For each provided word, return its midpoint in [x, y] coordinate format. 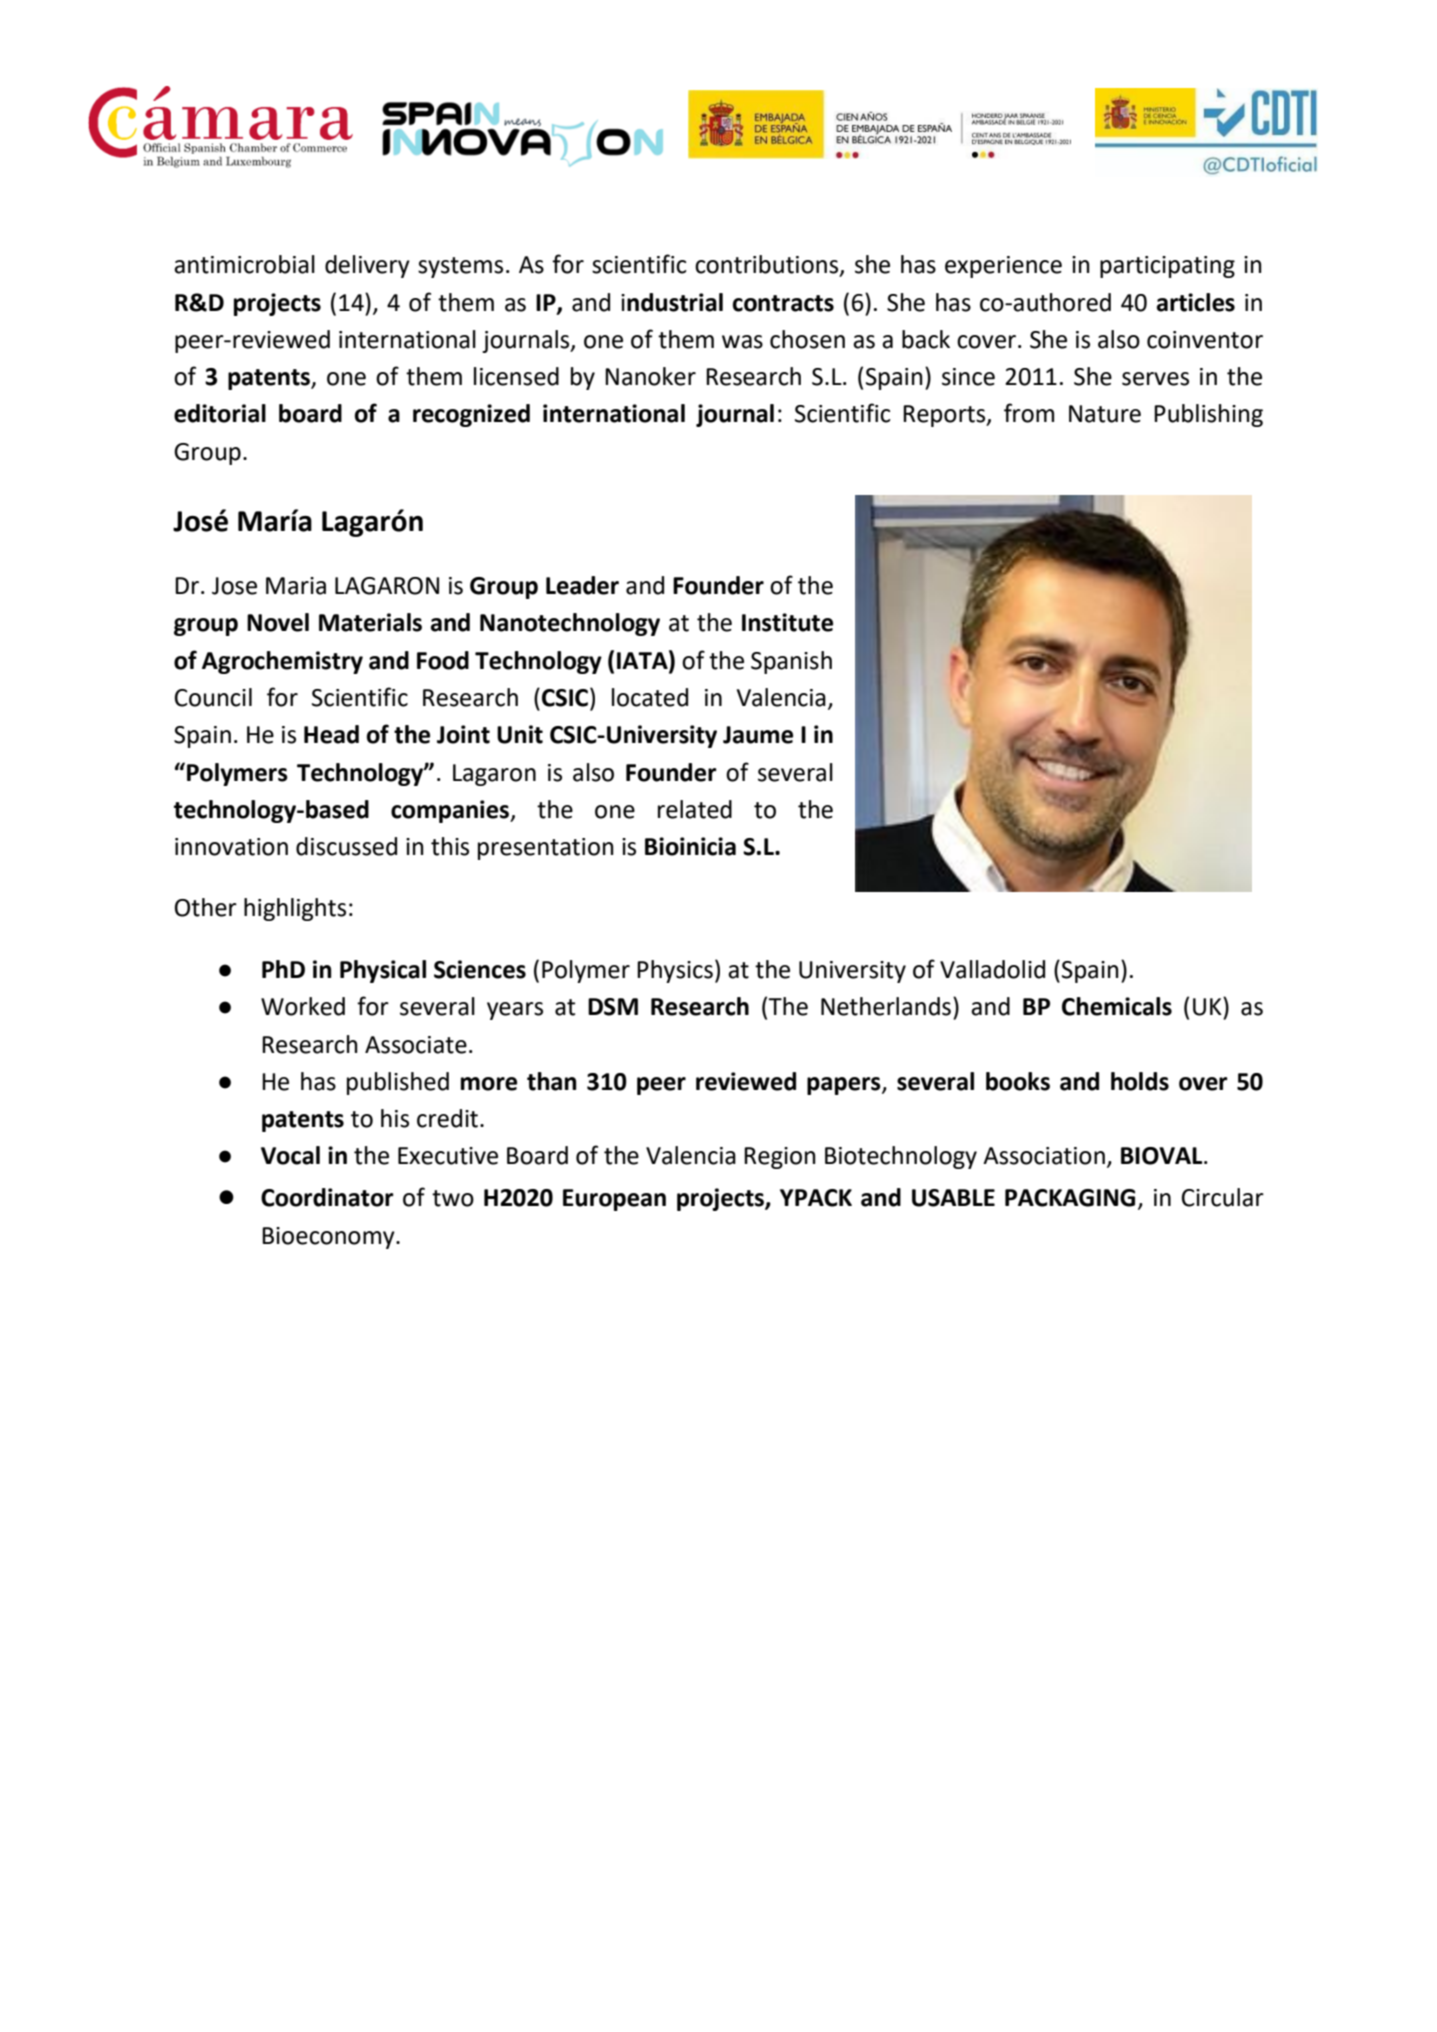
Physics [675, 971]
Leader [582, 585]
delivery [367, 266]
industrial [672, 302]
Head [331, 734]
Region [780, 1158]
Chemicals [1117, 1006]
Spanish [791, 662]
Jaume [758, 735]
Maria [296, 586]
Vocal [290, 1155]
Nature [1105, 414]
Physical [383, 971]
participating [1167, 267]
